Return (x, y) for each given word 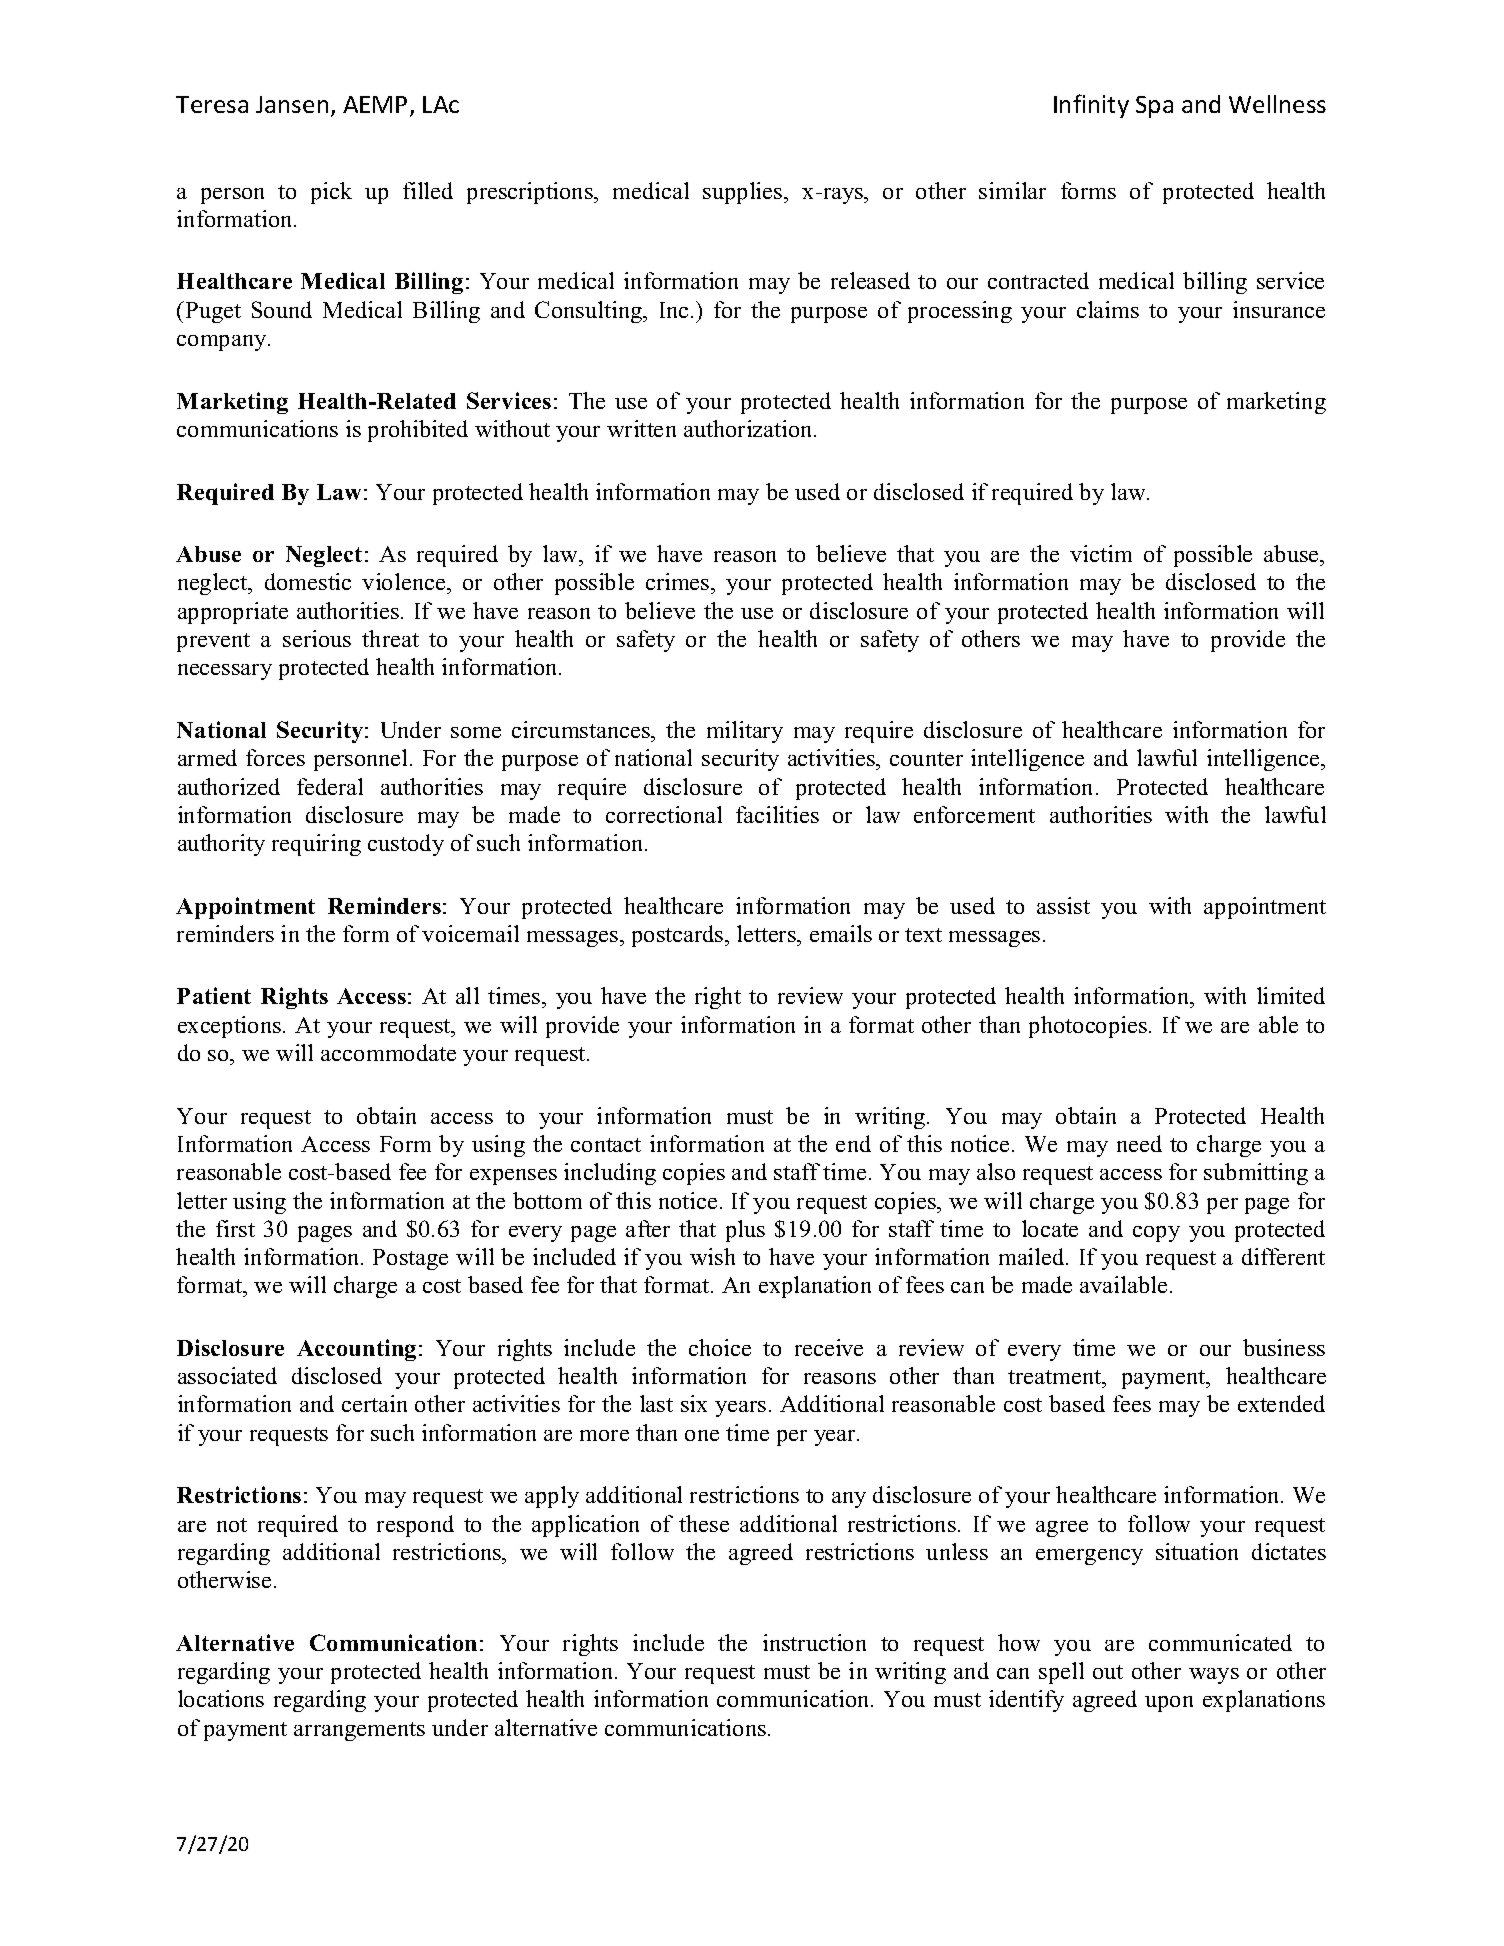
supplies (744, 193)
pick (331, 193)
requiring (316, 845)
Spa (1154, 107)
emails (841, 933)
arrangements (359, 1731)
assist (1063, 905)
